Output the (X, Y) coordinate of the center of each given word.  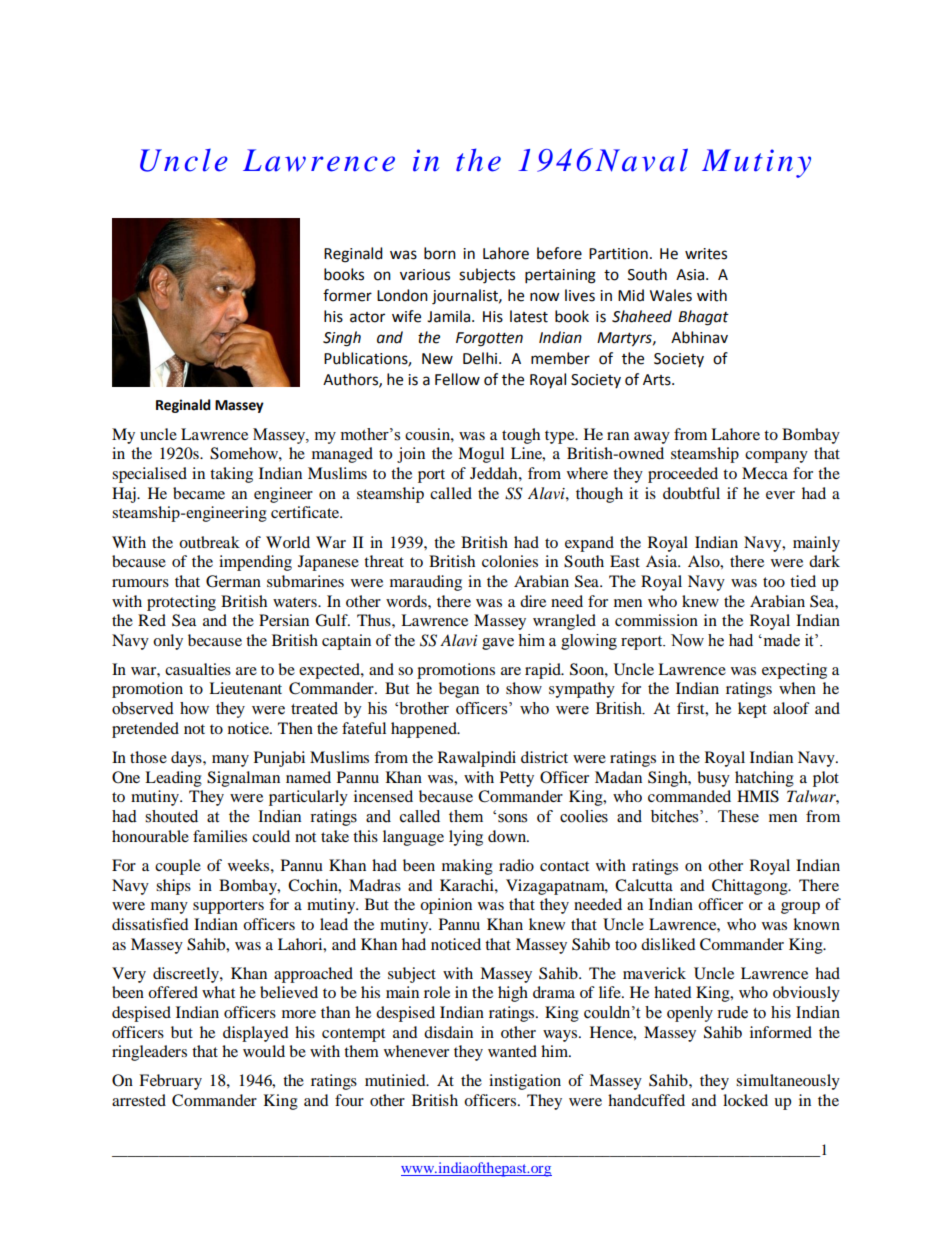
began (459, 690)
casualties (198, 669)
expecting (794, 671)
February (170, 1082)
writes (706, 254)
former (347, 295)
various (425, 275)
